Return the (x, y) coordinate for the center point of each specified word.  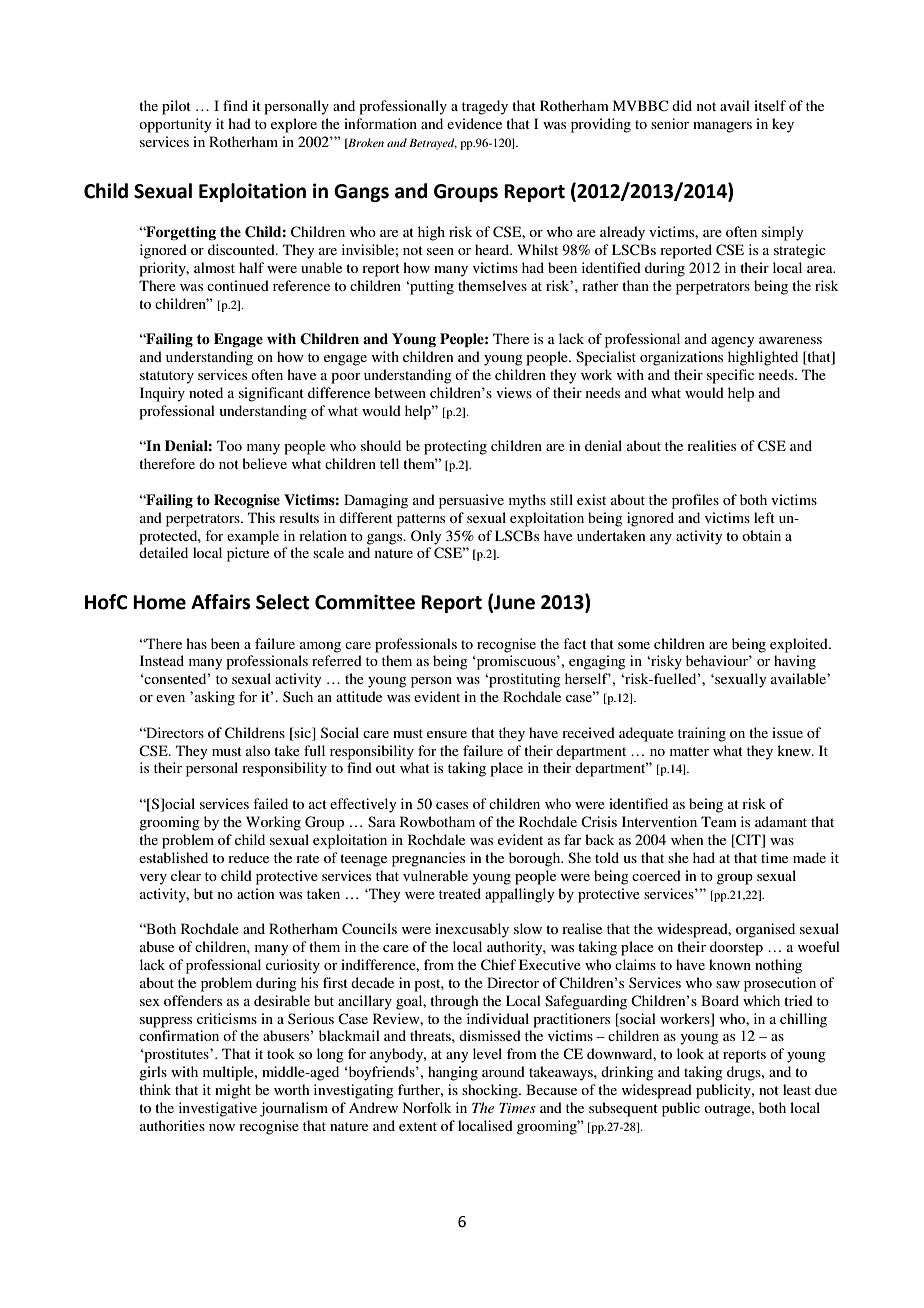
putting (431, 287)
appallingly (519, 895)
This (261, 517)
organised (765, 930)
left (764, 517)
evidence (474, 123)
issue (787, 732)
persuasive (471, 501)
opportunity (175, 125)
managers (722, 127)
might (233, 1091)
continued (238, 285)
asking (215, 698)
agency (732, 342)
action (255, 893)
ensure (447, 734)
